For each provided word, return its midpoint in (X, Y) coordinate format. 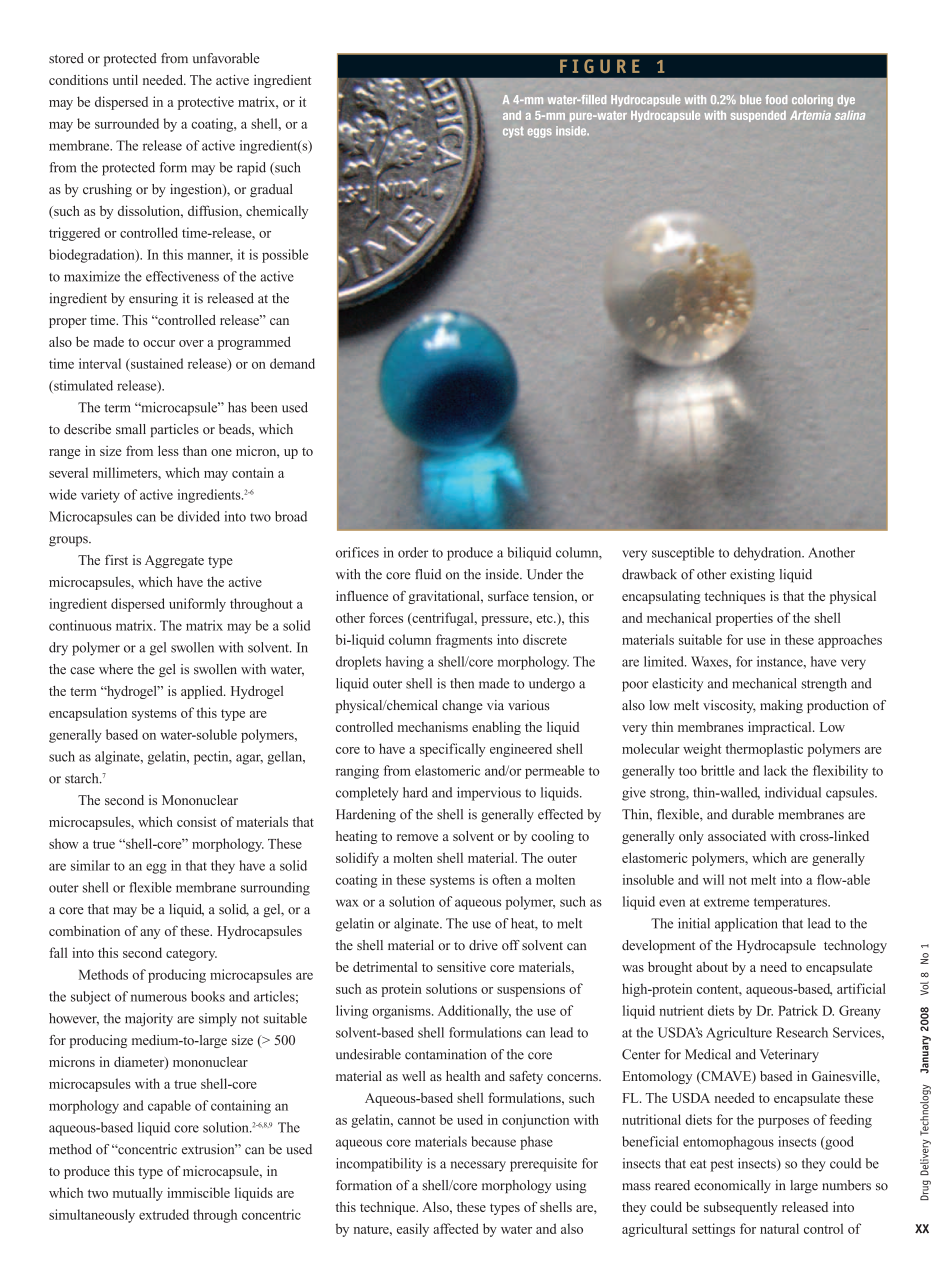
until (125, 80)
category (191, 955)
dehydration (769, 554)
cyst (513, 132)
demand (292, 363)
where (116, 669)
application (746, 925)
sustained (157, 363)
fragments (464, 641)
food (776, 99)
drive (483, 945)
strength (824, 685)
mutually (138, 1194)
